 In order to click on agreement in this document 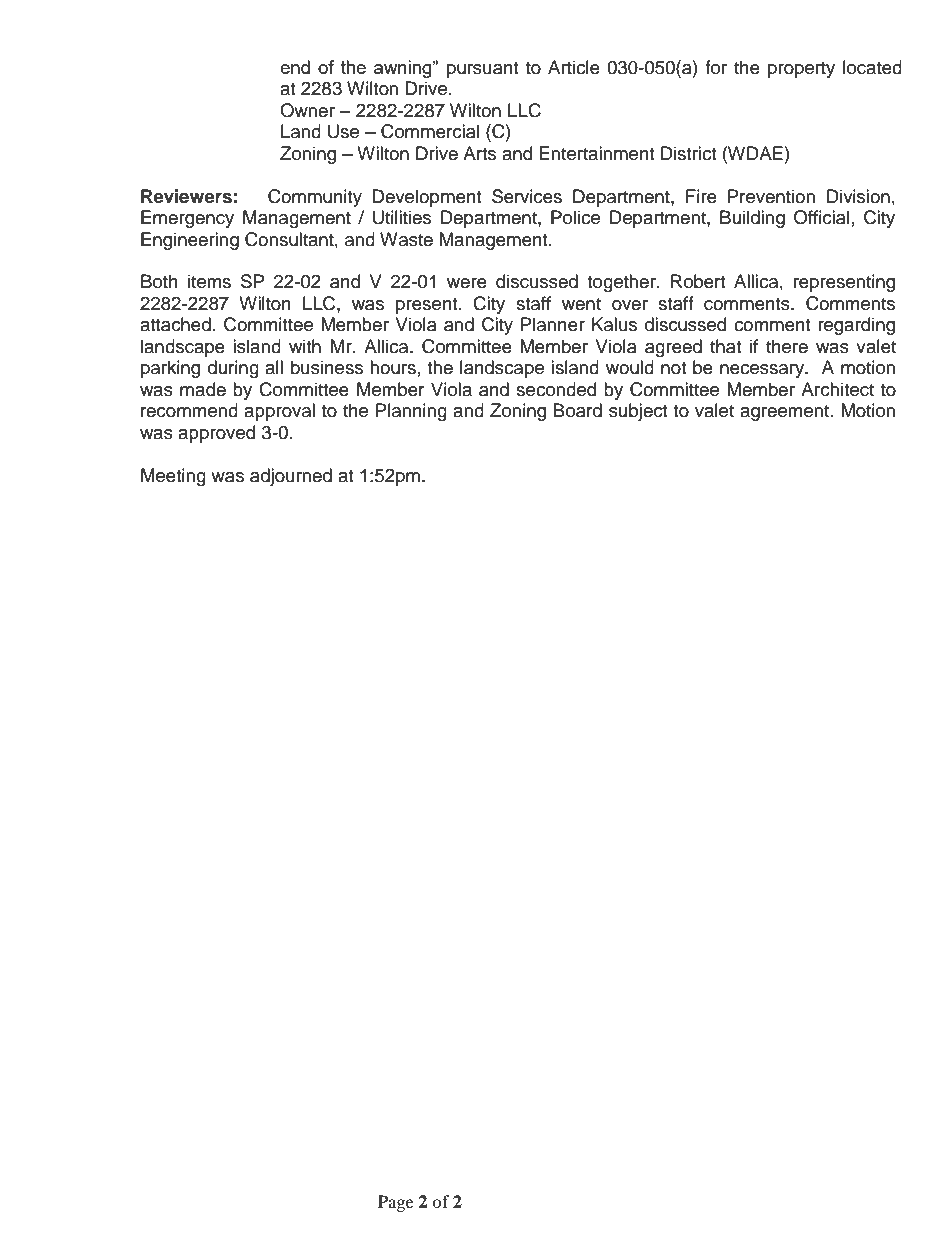, I will do `click(784, 413)`.
